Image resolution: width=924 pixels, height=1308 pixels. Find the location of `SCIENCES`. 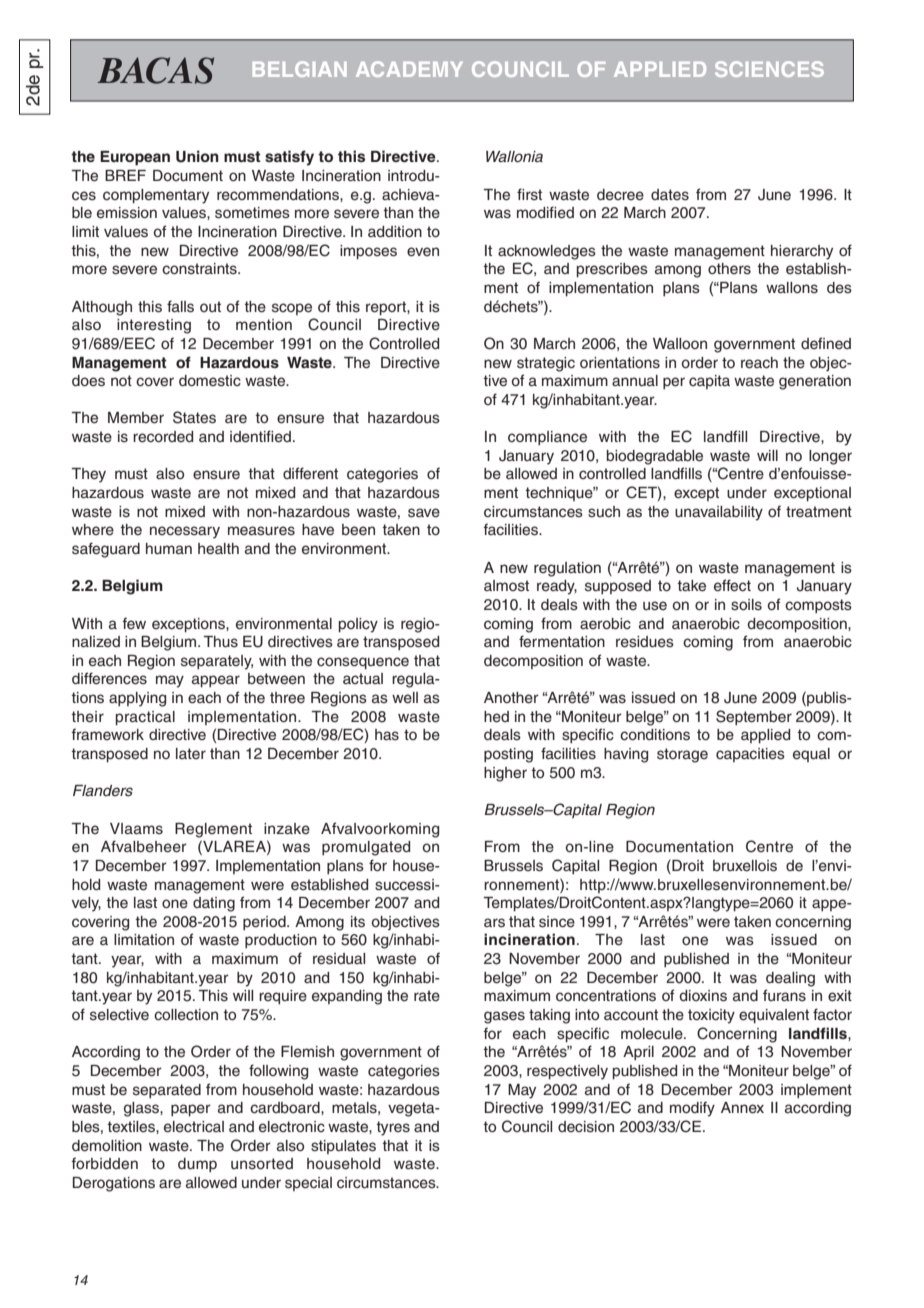

SCIENCES is located at coordinates (769, 69).
